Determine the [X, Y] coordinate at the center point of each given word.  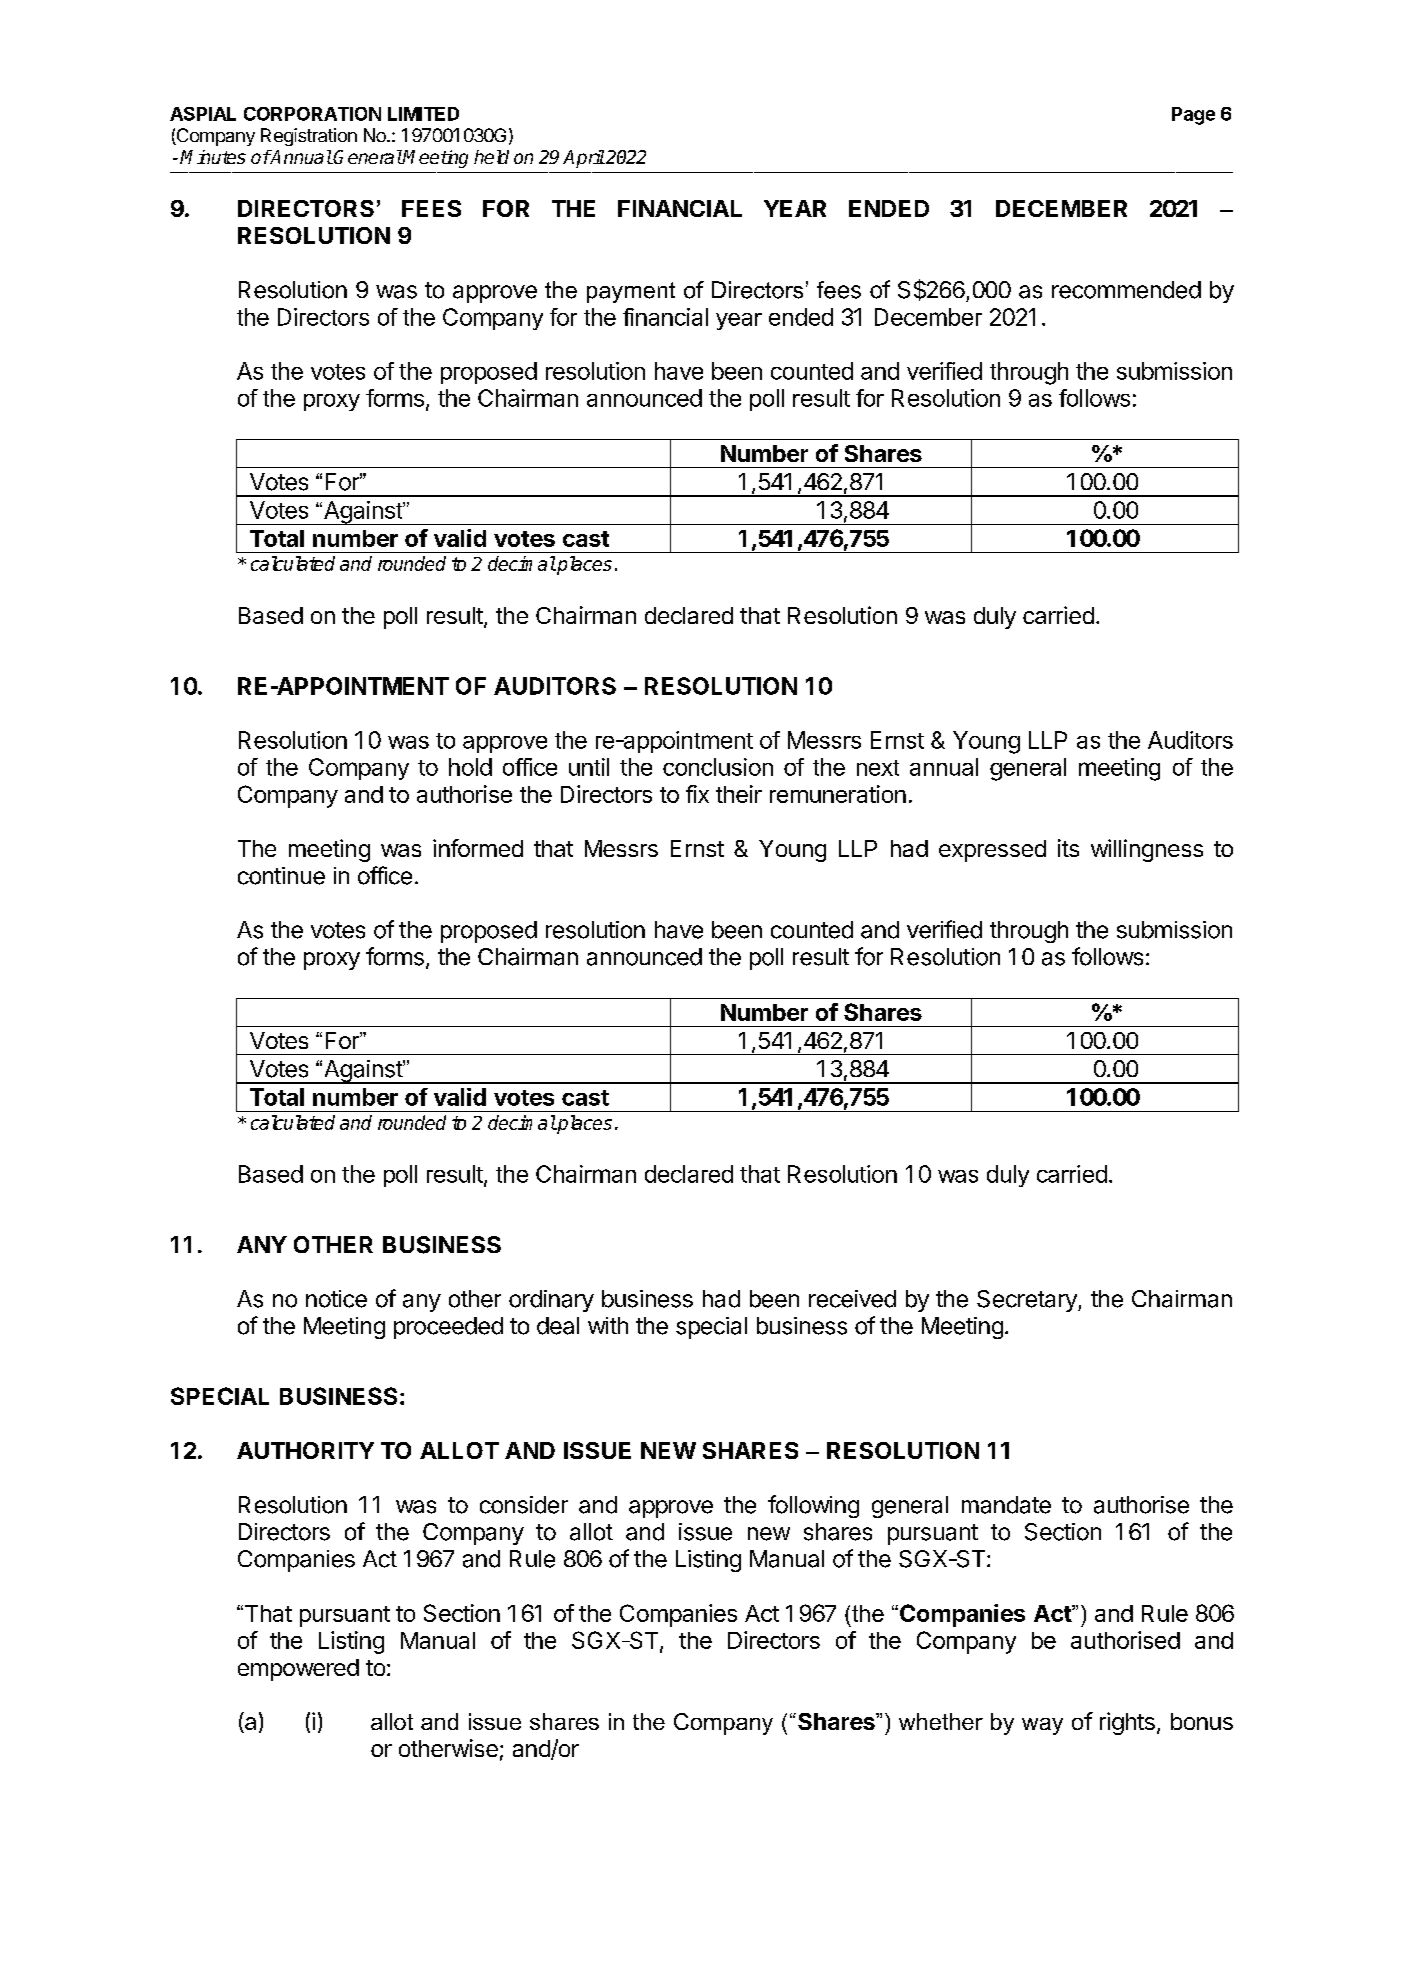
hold [470, 767]
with [608, 1325]
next [878, 768]
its [1068, 848]
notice [336, 1299]
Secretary [1028, 1301]
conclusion [718, 767]
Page [1193, 116]
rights [1127, 1723]
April [584, 159]
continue [281, 876]
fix [697, 794]
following [813, 1506]
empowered [298, 1670]
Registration [309, 137]
